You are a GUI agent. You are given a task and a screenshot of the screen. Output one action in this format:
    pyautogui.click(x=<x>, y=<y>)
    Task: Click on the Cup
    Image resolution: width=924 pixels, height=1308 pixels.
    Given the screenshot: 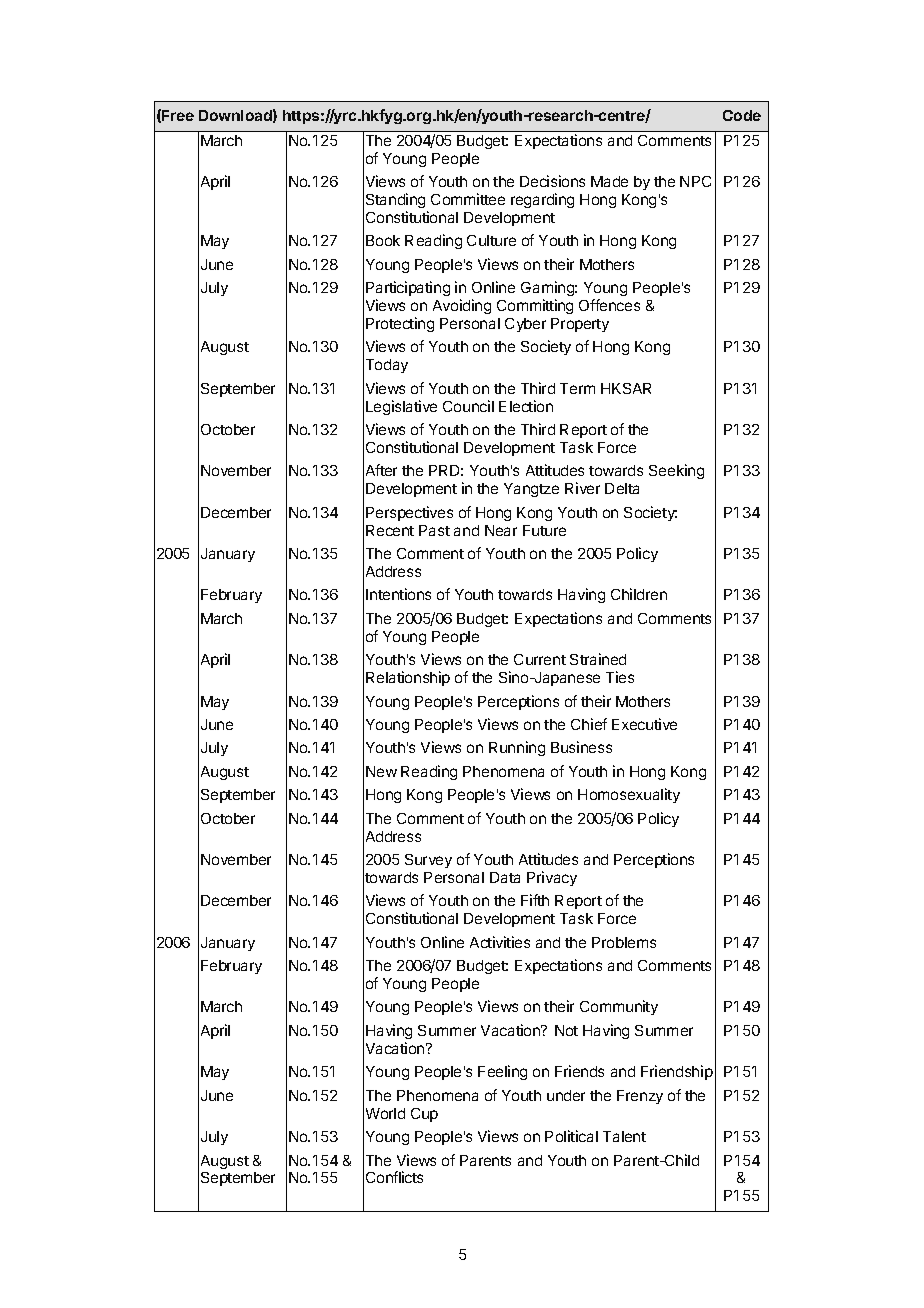 What is the action you would take?
    pyautogui.click(x=424, y=1115)
